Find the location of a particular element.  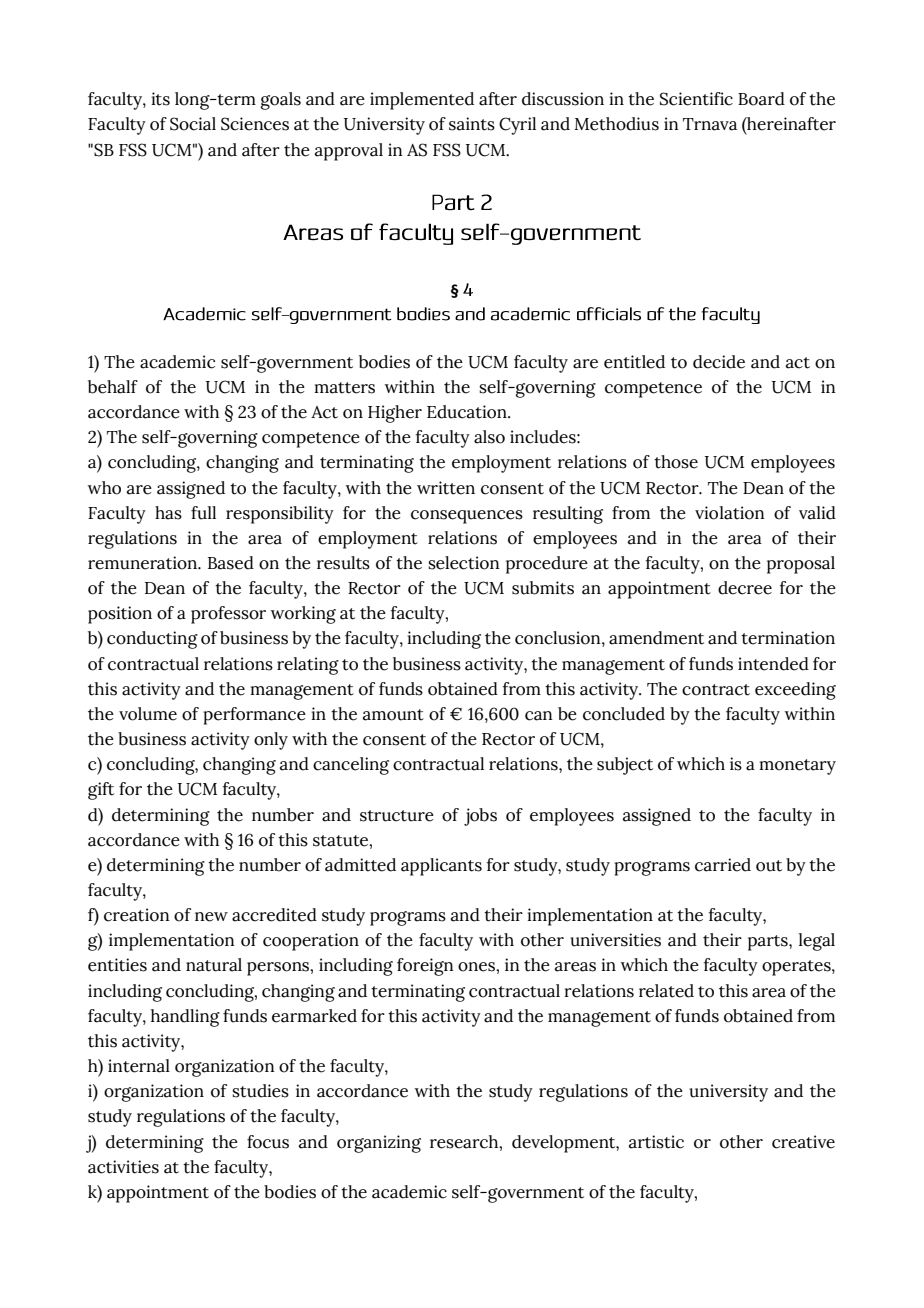

saints is located at coordinates (472, 124).
